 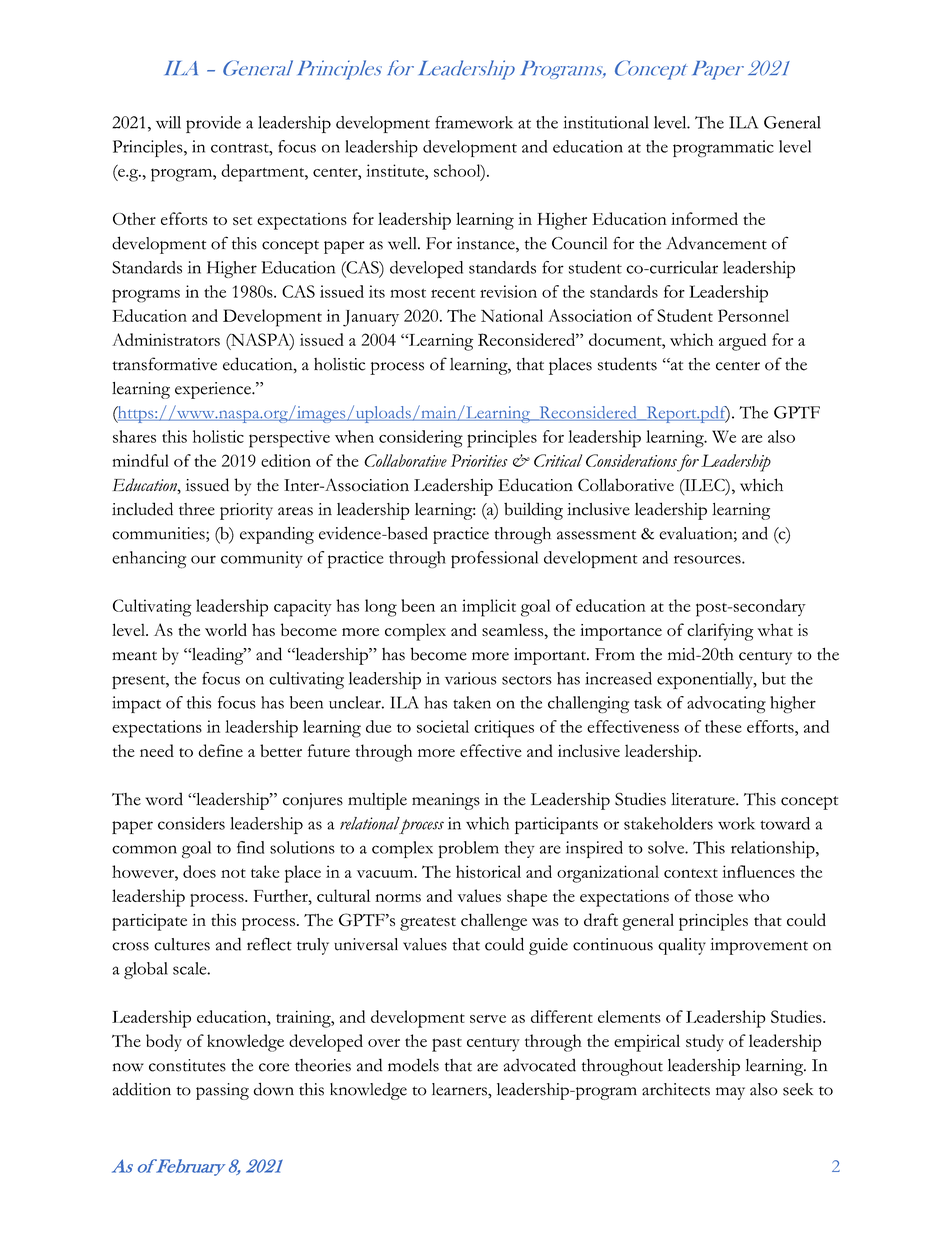 I want to click on past, so click(x=447, y=1045).
